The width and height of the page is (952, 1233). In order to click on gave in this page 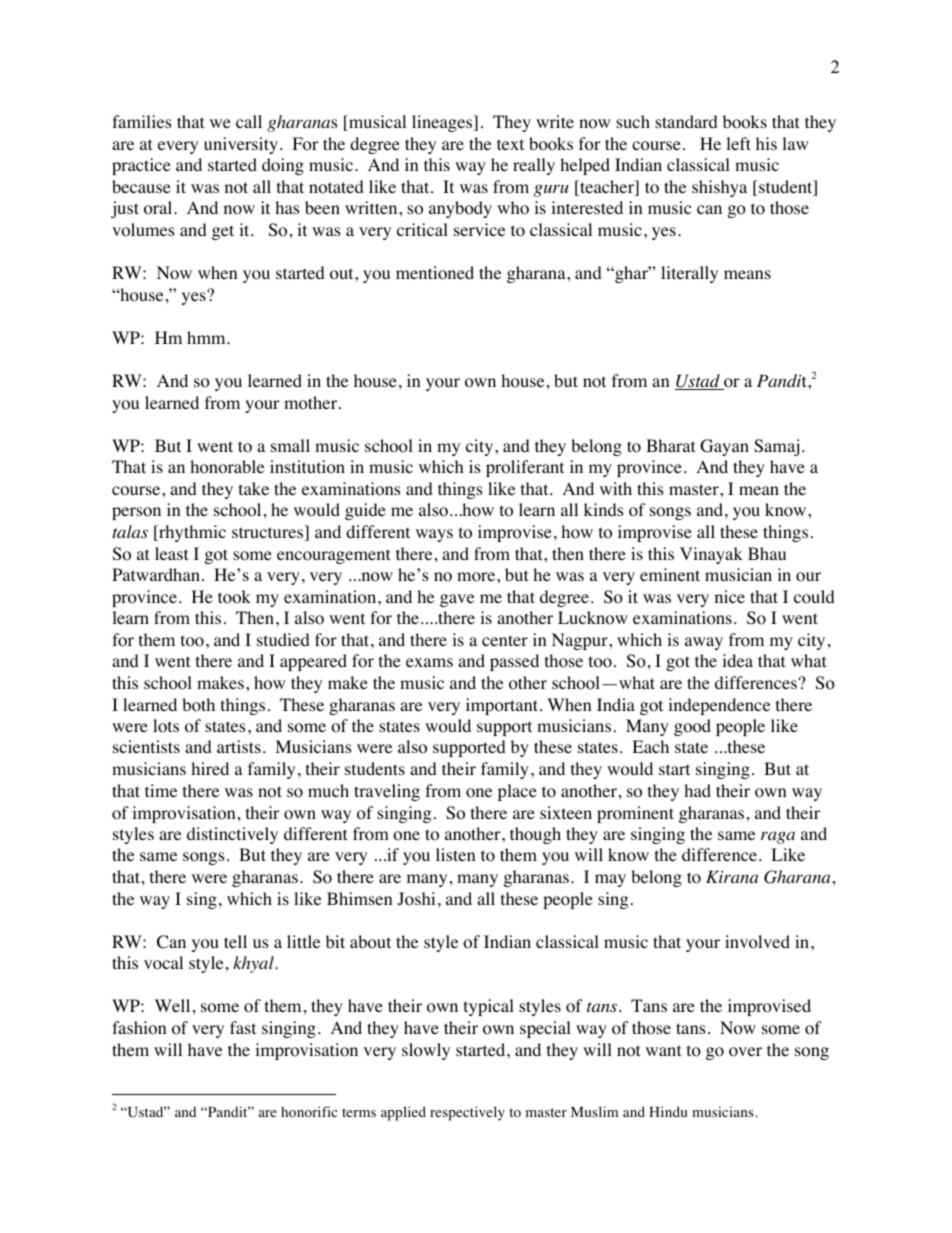, I will do `click(457, 600)`.
